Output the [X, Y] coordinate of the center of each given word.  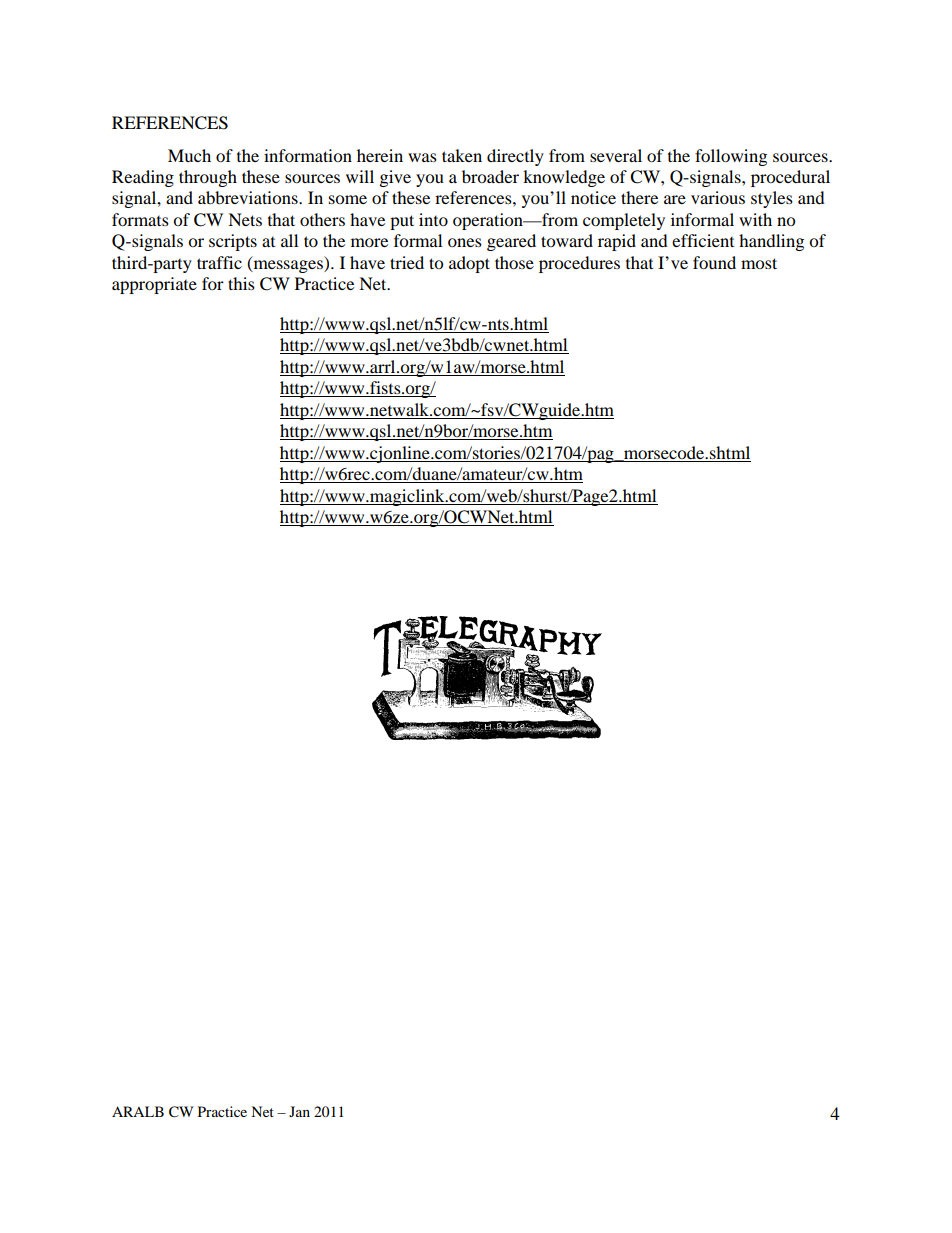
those [514, 262]
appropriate [154, 285]
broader [490, 176]
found [714, 262]
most [759, 263]
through [208, 178]
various [718, 197]
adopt [469, 264]
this [241, 283]
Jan [299, 1111]
